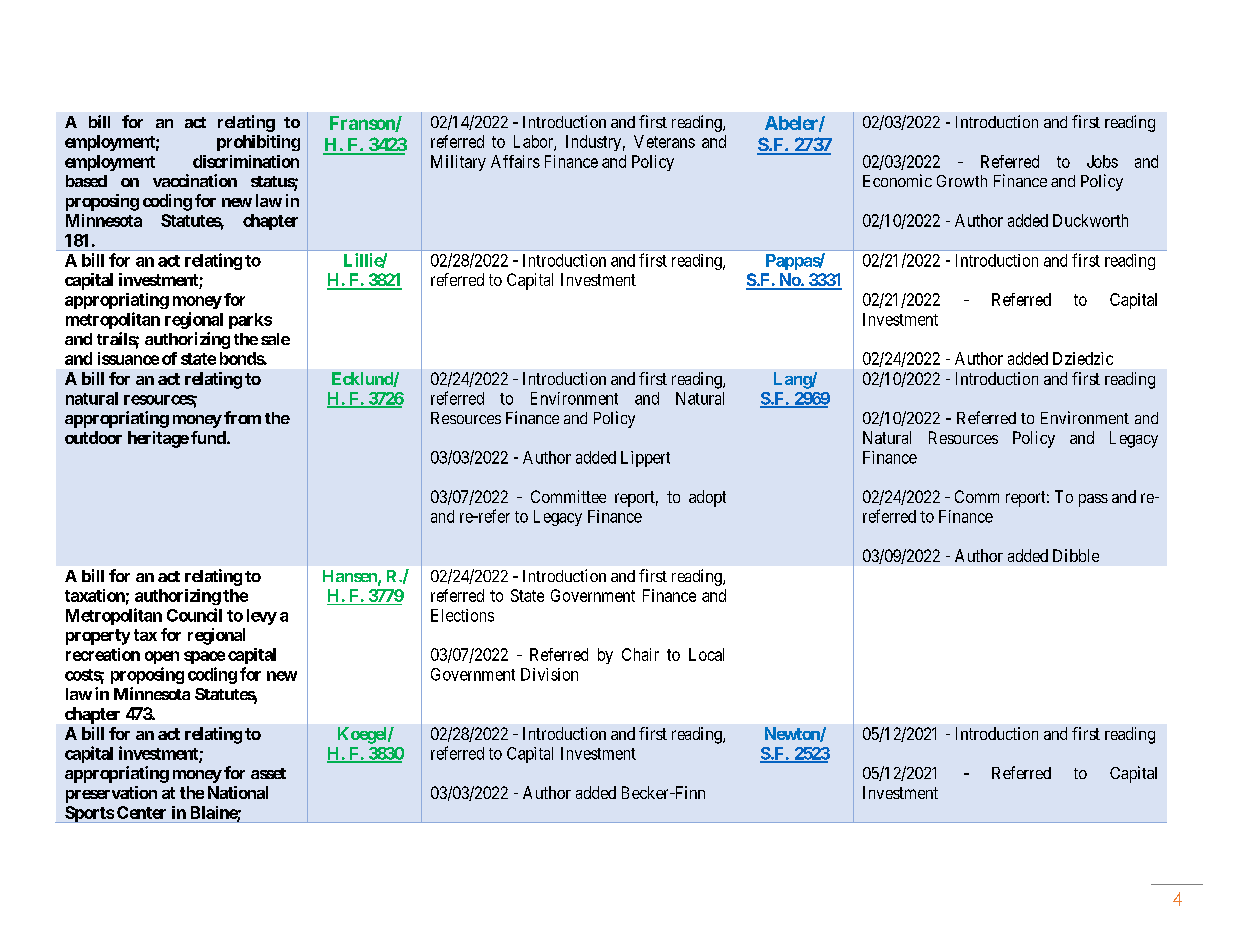 This screenshot has height=952, width=1233. I want to click on Division, so click(549, 674).
